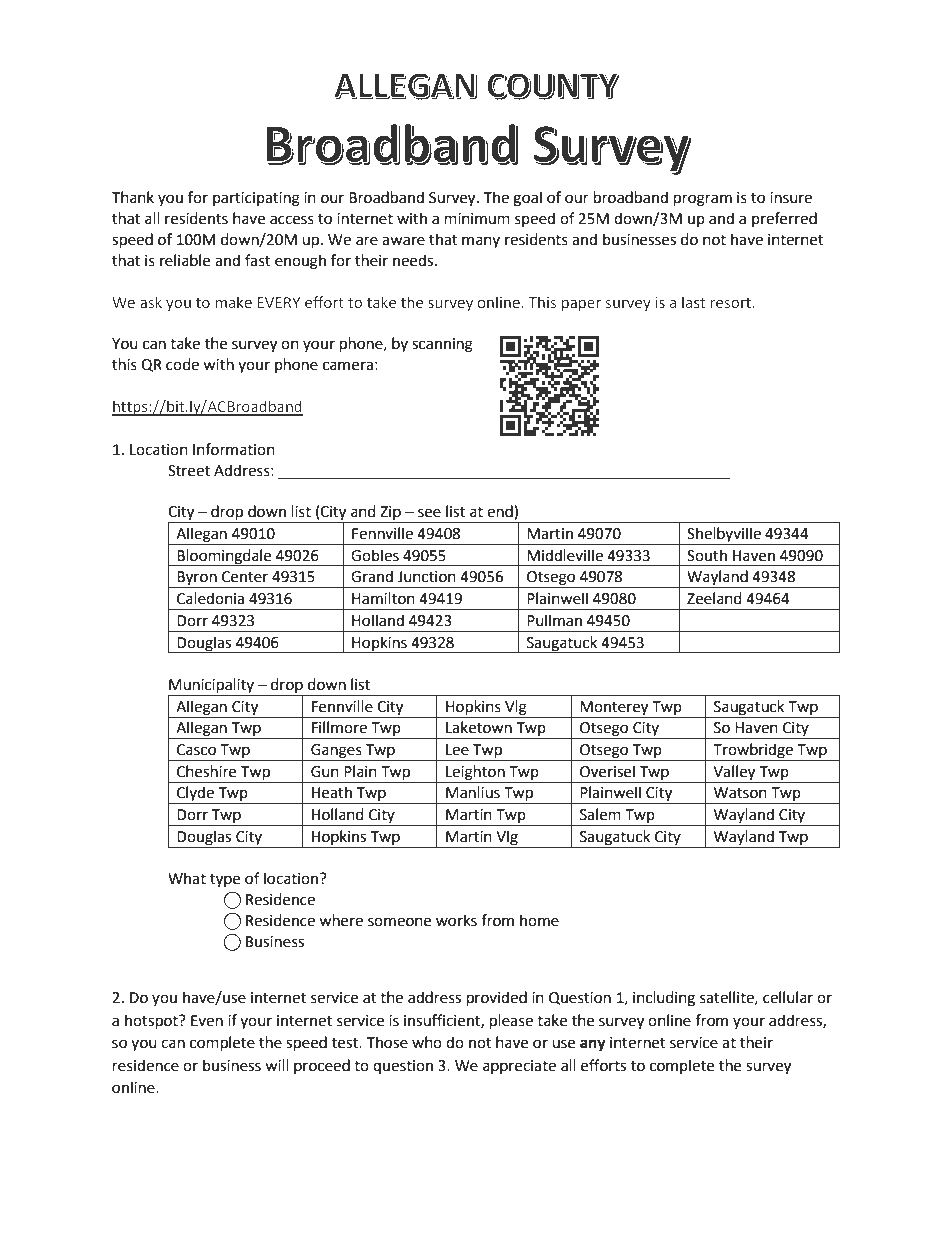 The height and width of the screenshot is (1233, 952). Describe the element at coordinates (703, 200) in the screenshot. I see `program` at that location.
